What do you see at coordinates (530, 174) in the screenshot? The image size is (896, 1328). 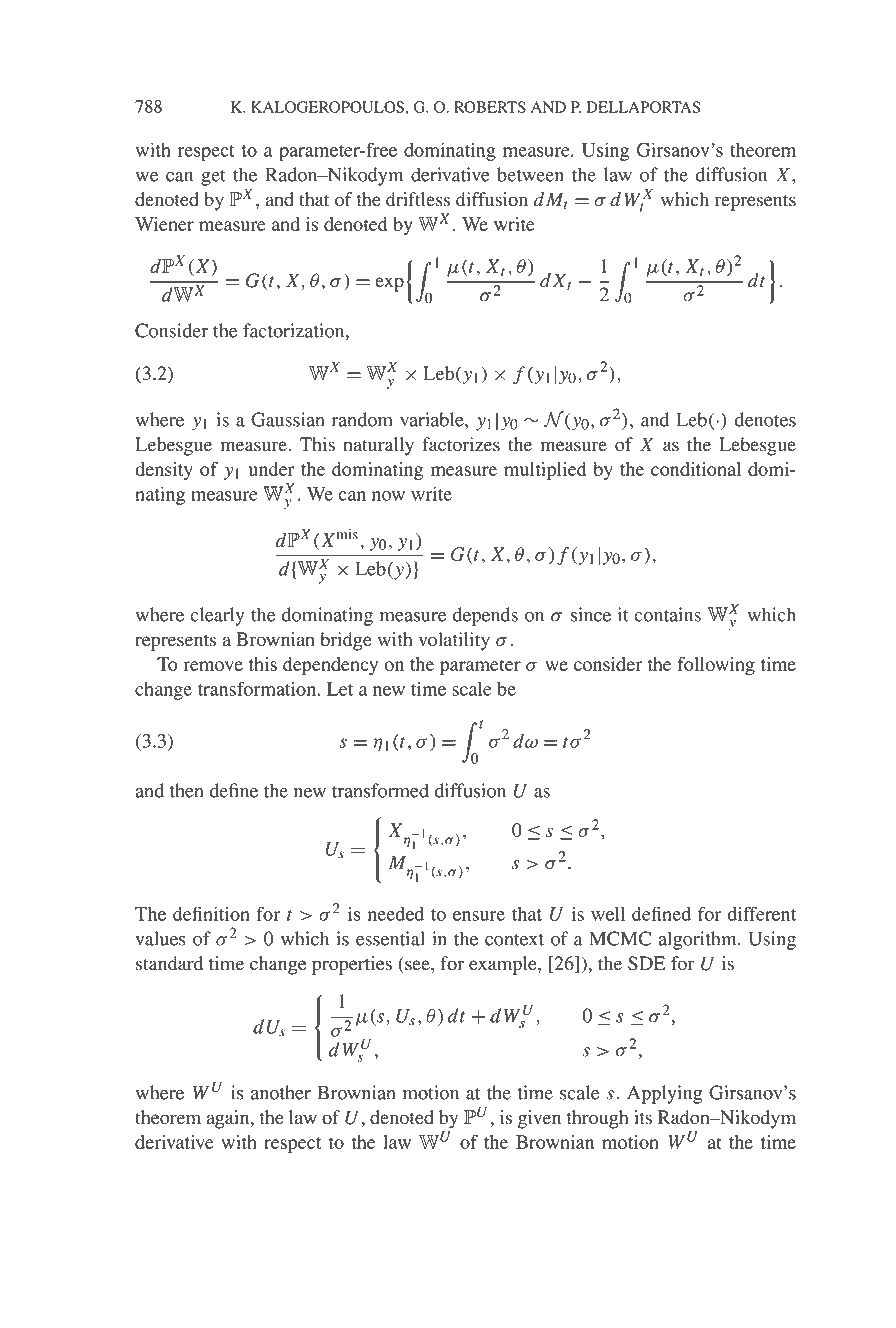 I see `between` at bounding box center [530, 174].
